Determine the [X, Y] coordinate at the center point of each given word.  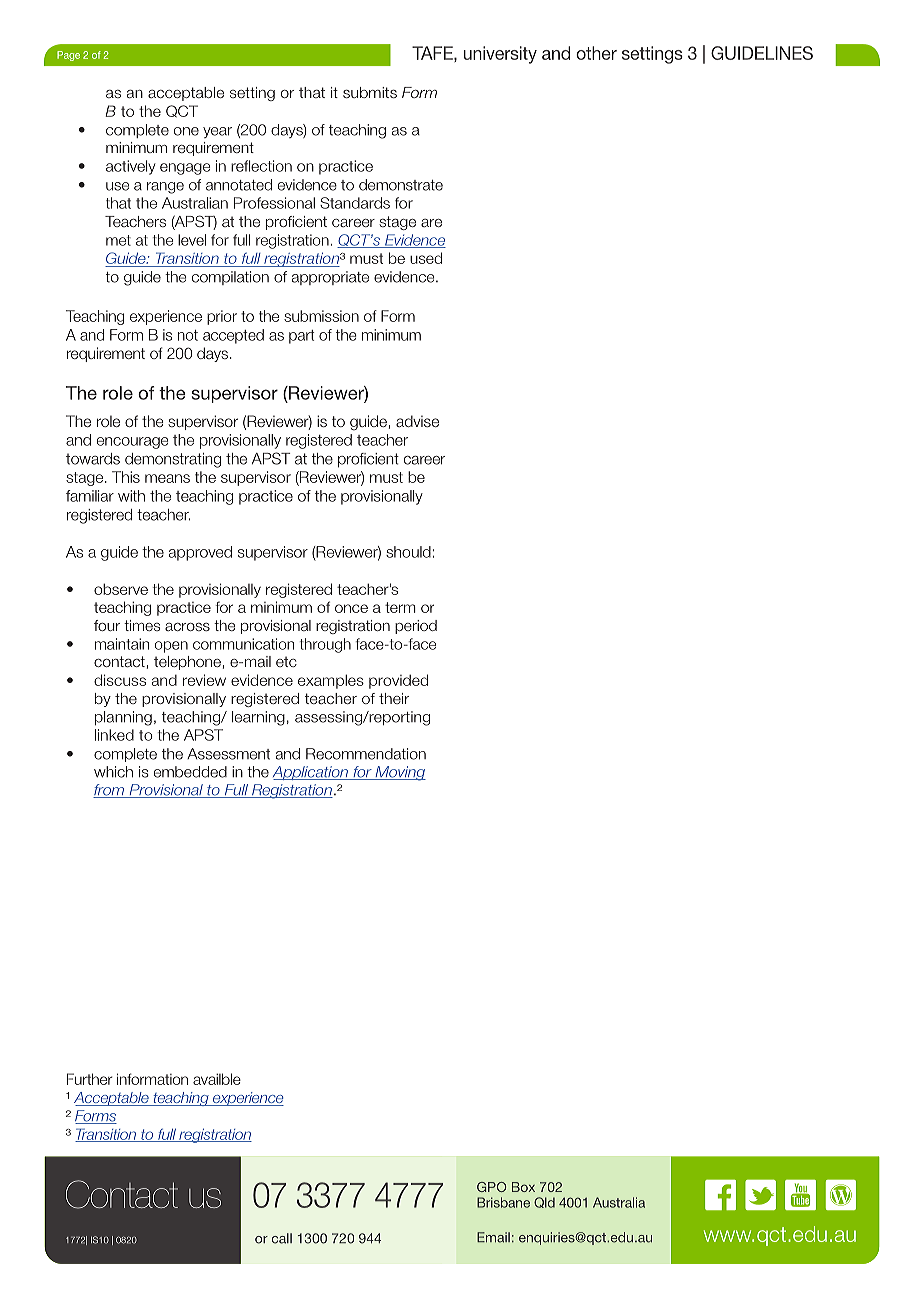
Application [311, 773]
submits [370, 92]
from [110, 791]
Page [68, 56]
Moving [399, 773]
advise [417, 421]
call [282, 1238]
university [500, 55]
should [408, 552]
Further [90, 1079]
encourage [132, 443]
